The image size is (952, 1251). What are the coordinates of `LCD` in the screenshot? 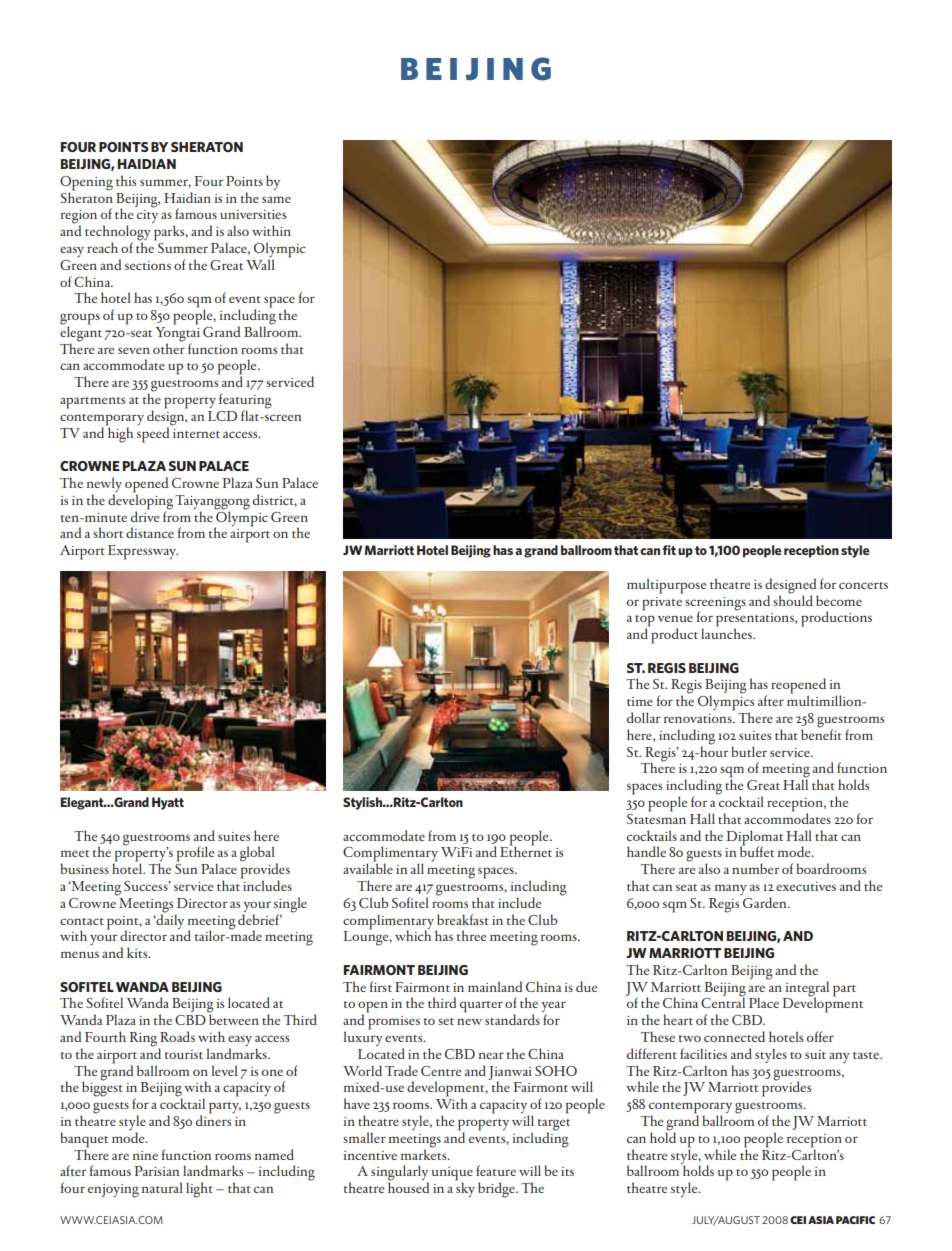 It's located at (222, 416).
